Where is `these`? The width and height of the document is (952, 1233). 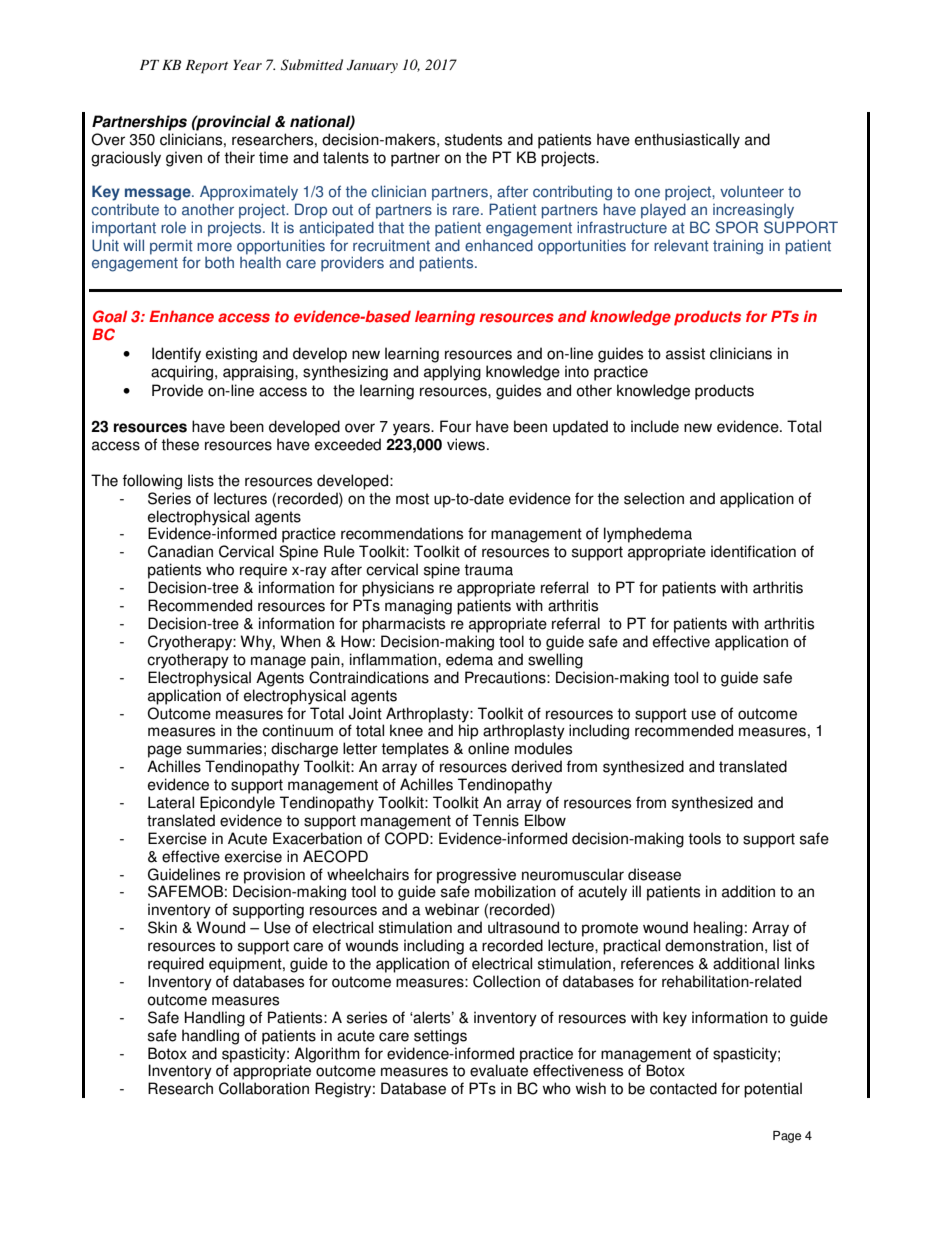
these is located at coordinates (180, 444).
